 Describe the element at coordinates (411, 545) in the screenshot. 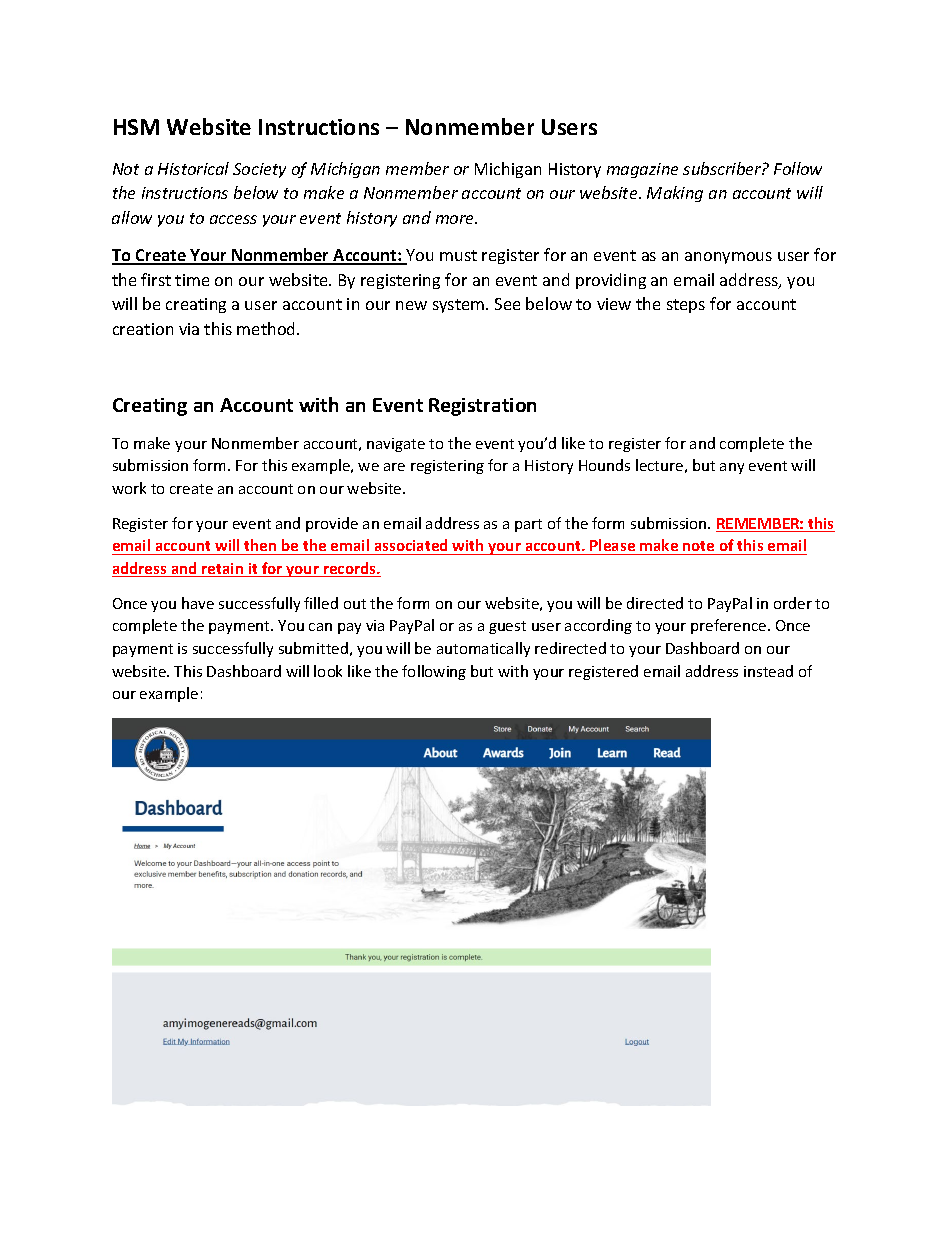

I see `associated` at that location.
